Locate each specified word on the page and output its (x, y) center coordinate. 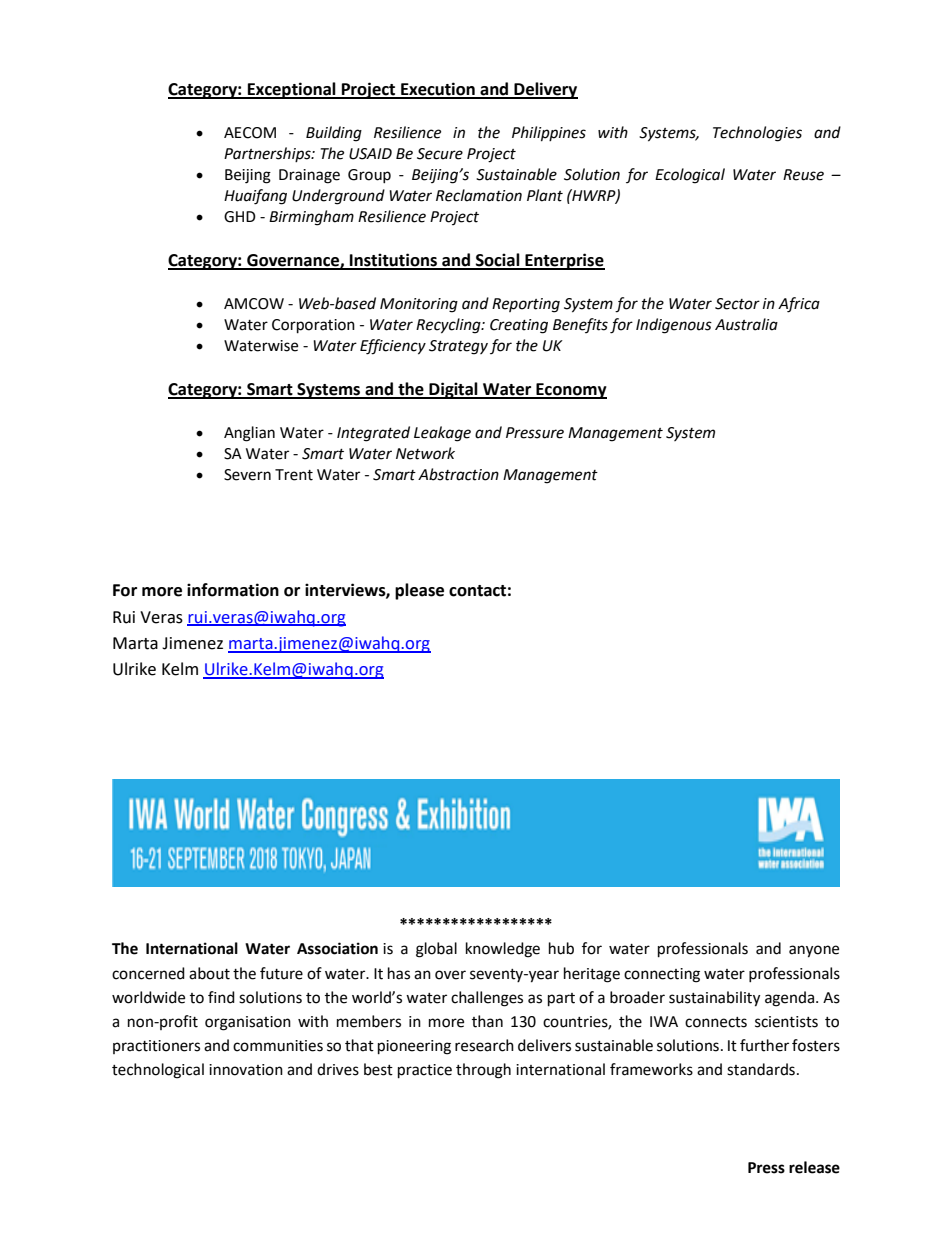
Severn (247, 475)
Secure (440, 154)
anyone (814, 951)
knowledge (503, 950)
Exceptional (292, 90)
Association (337, 948)
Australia (746, 324)
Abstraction (458, 474)
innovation (246, 1070)
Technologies (757, 134)
